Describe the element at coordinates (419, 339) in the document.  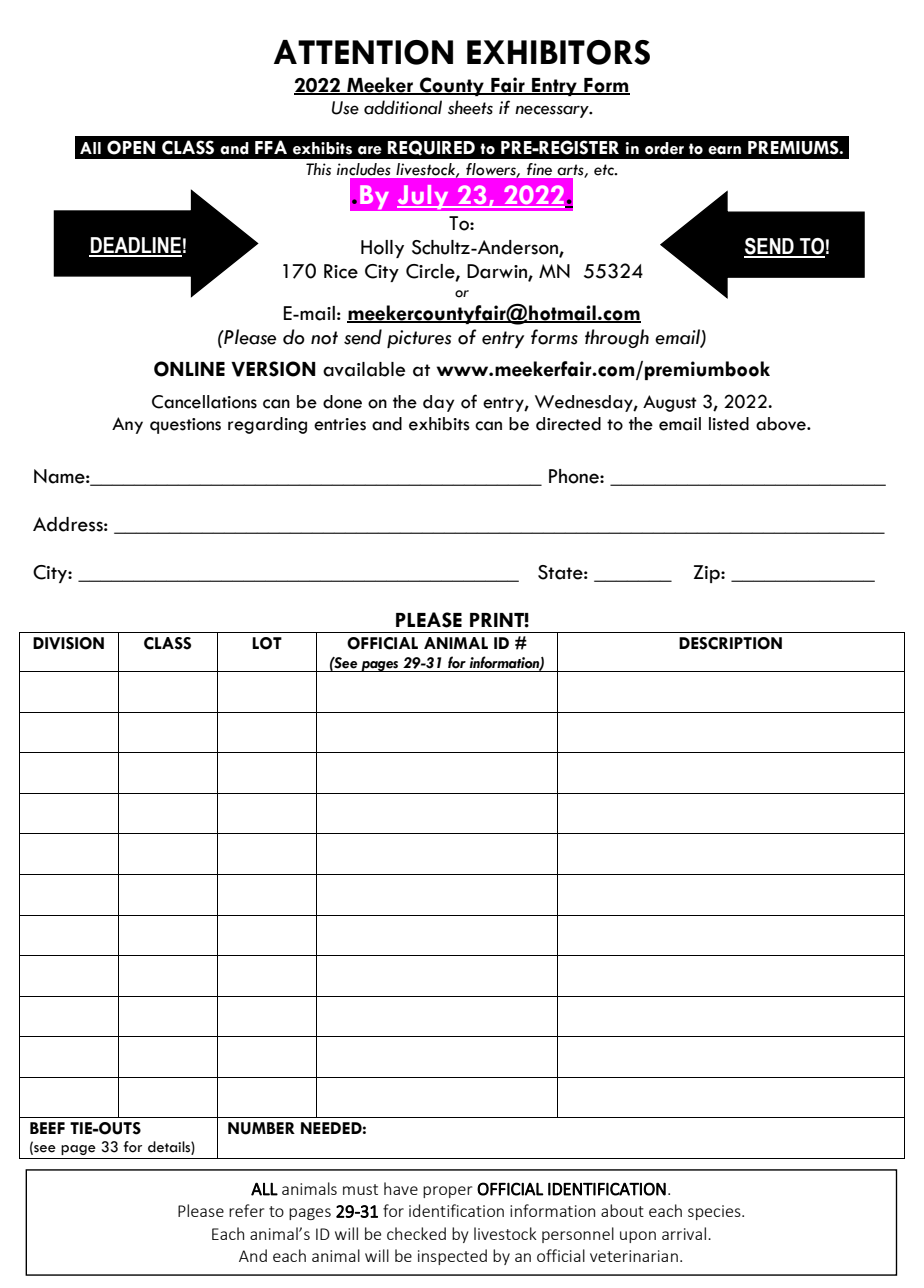
I see `pictures` at that location.
